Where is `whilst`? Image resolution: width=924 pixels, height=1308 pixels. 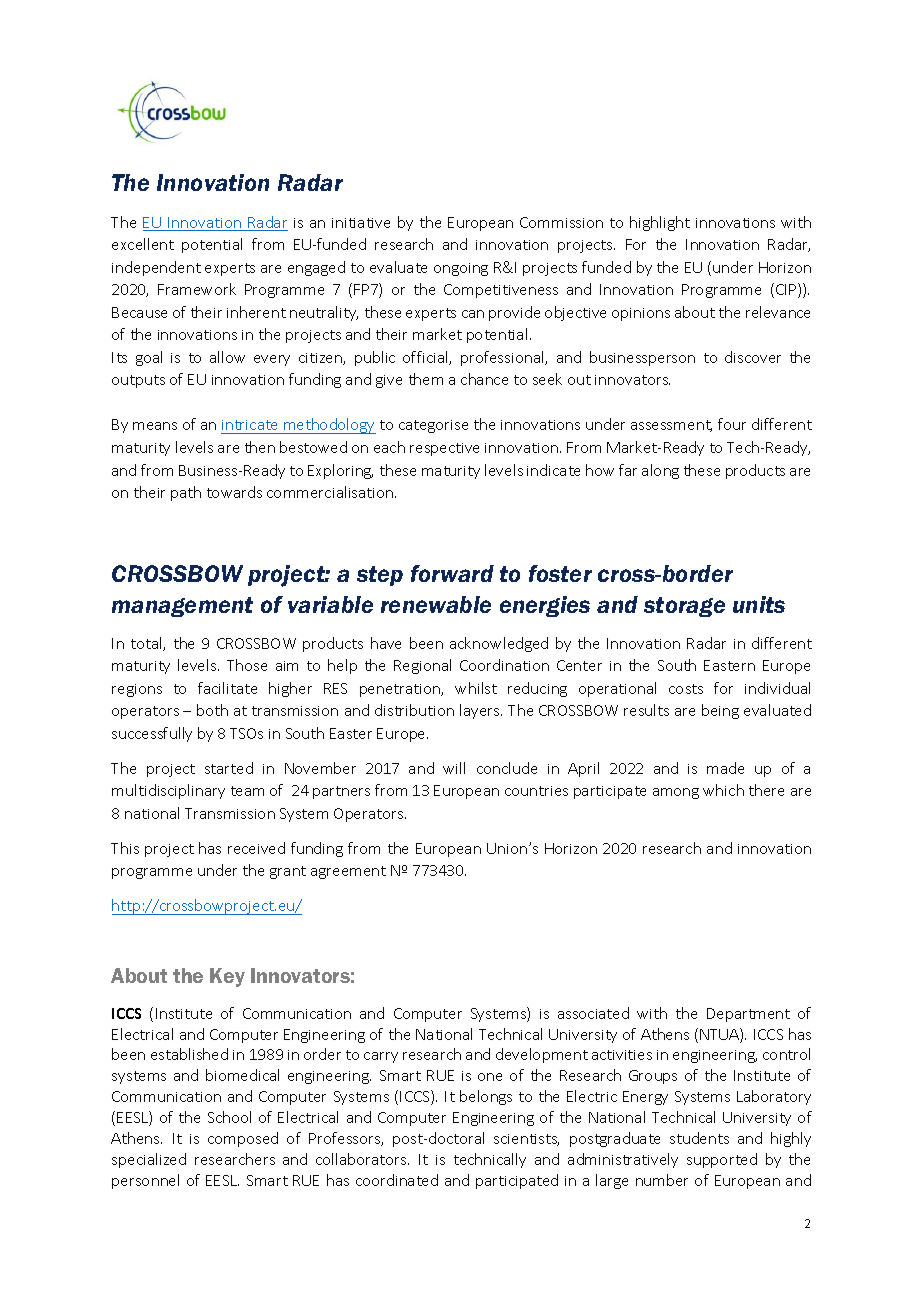 whilst is located at coordinates (476, 688).
